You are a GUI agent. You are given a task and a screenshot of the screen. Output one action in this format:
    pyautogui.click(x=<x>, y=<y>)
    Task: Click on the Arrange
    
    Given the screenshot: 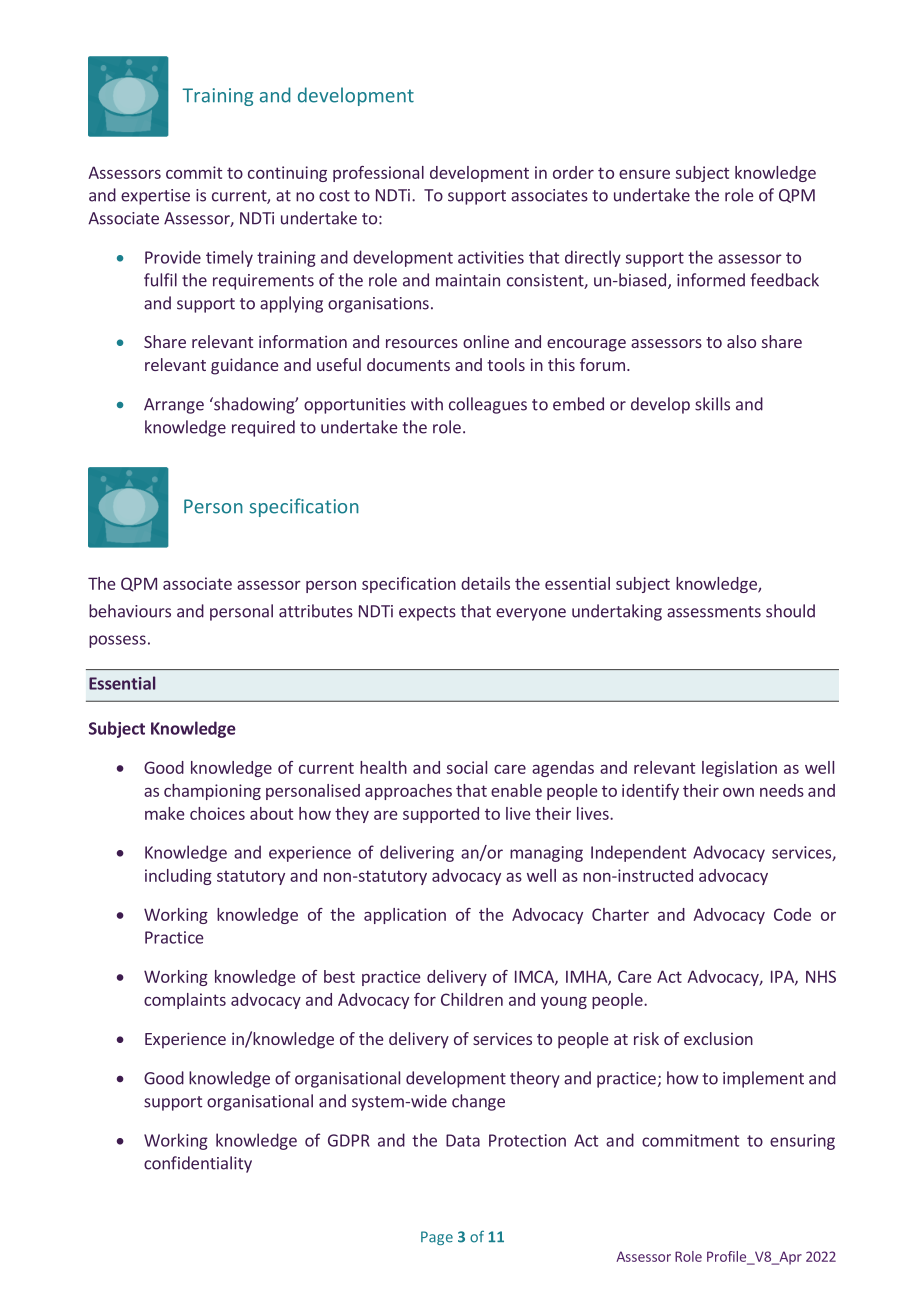 What is the action you would take?
    pyautogui.click(x=174, y=406)
